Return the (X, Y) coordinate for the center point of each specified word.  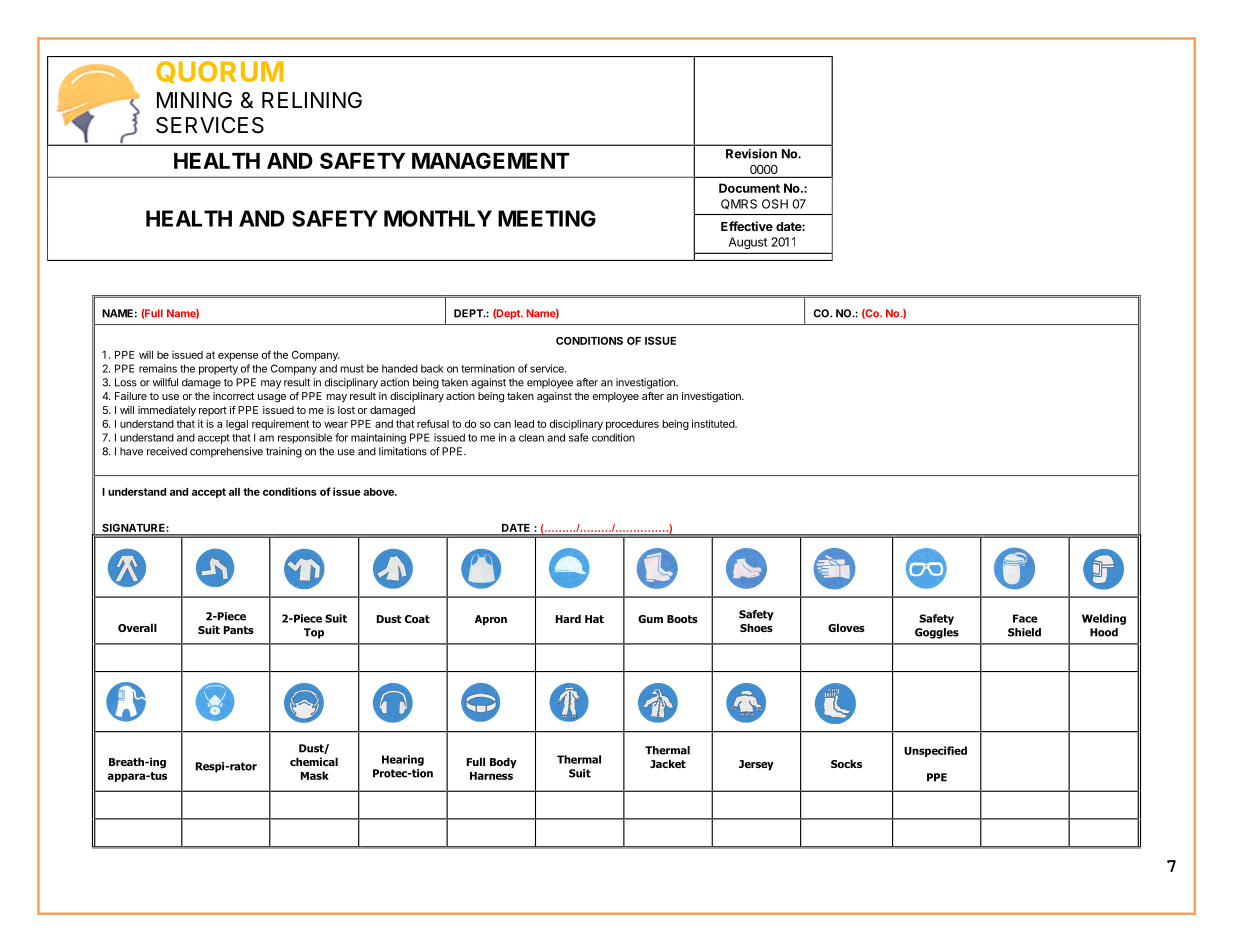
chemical (314, 761)
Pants (239, 630)
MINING (194, 100)
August (748, 243)
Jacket (668, 763)
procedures (632, 425)
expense (238, 357)
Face (1025, 618)
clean (531, 438)
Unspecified (935, 751)
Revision (751, 153)
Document (749, 188)
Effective (747, 226)
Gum (650, 619)
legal (237, 425)
